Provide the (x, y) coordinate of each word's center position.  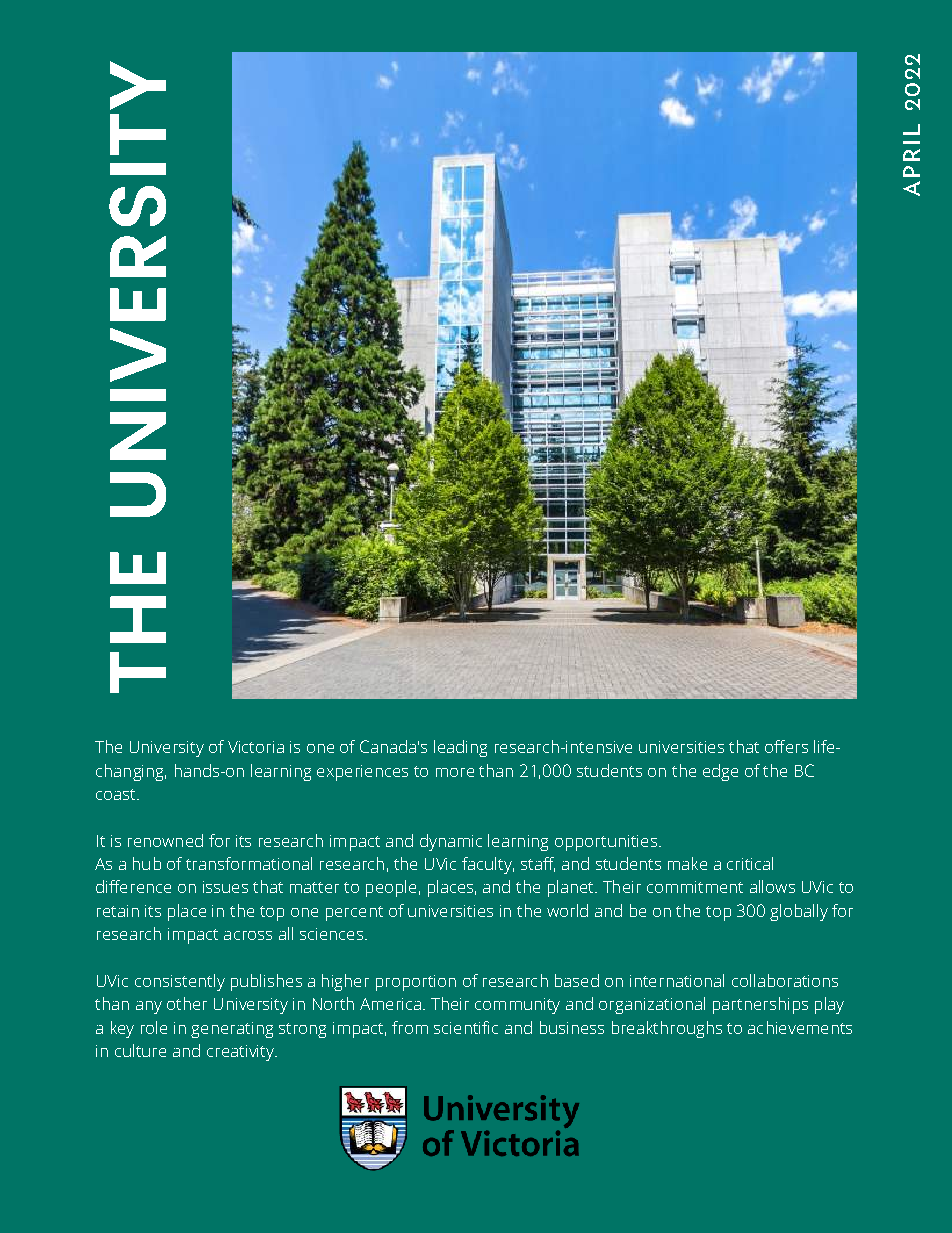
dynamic (451, 842)
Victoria (256, 747)
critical (750, 863)
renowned (165, 840)
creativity (241, 1053)
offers (786, 746)
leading (460, 748)
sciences (331, 934)
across (248, 935)
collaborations (785, 980)
